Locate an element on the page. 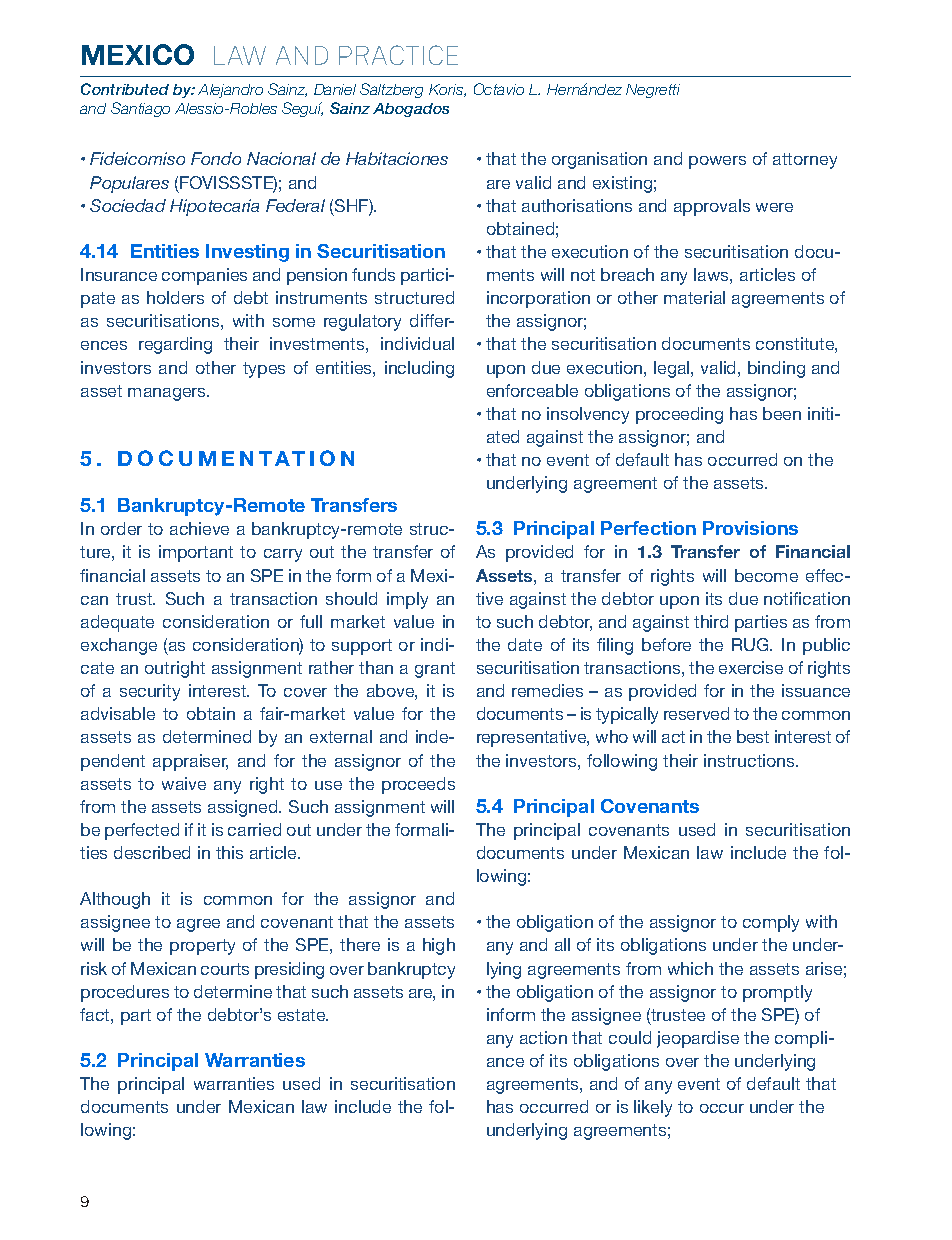  important is located at coordinates (196, 553).
